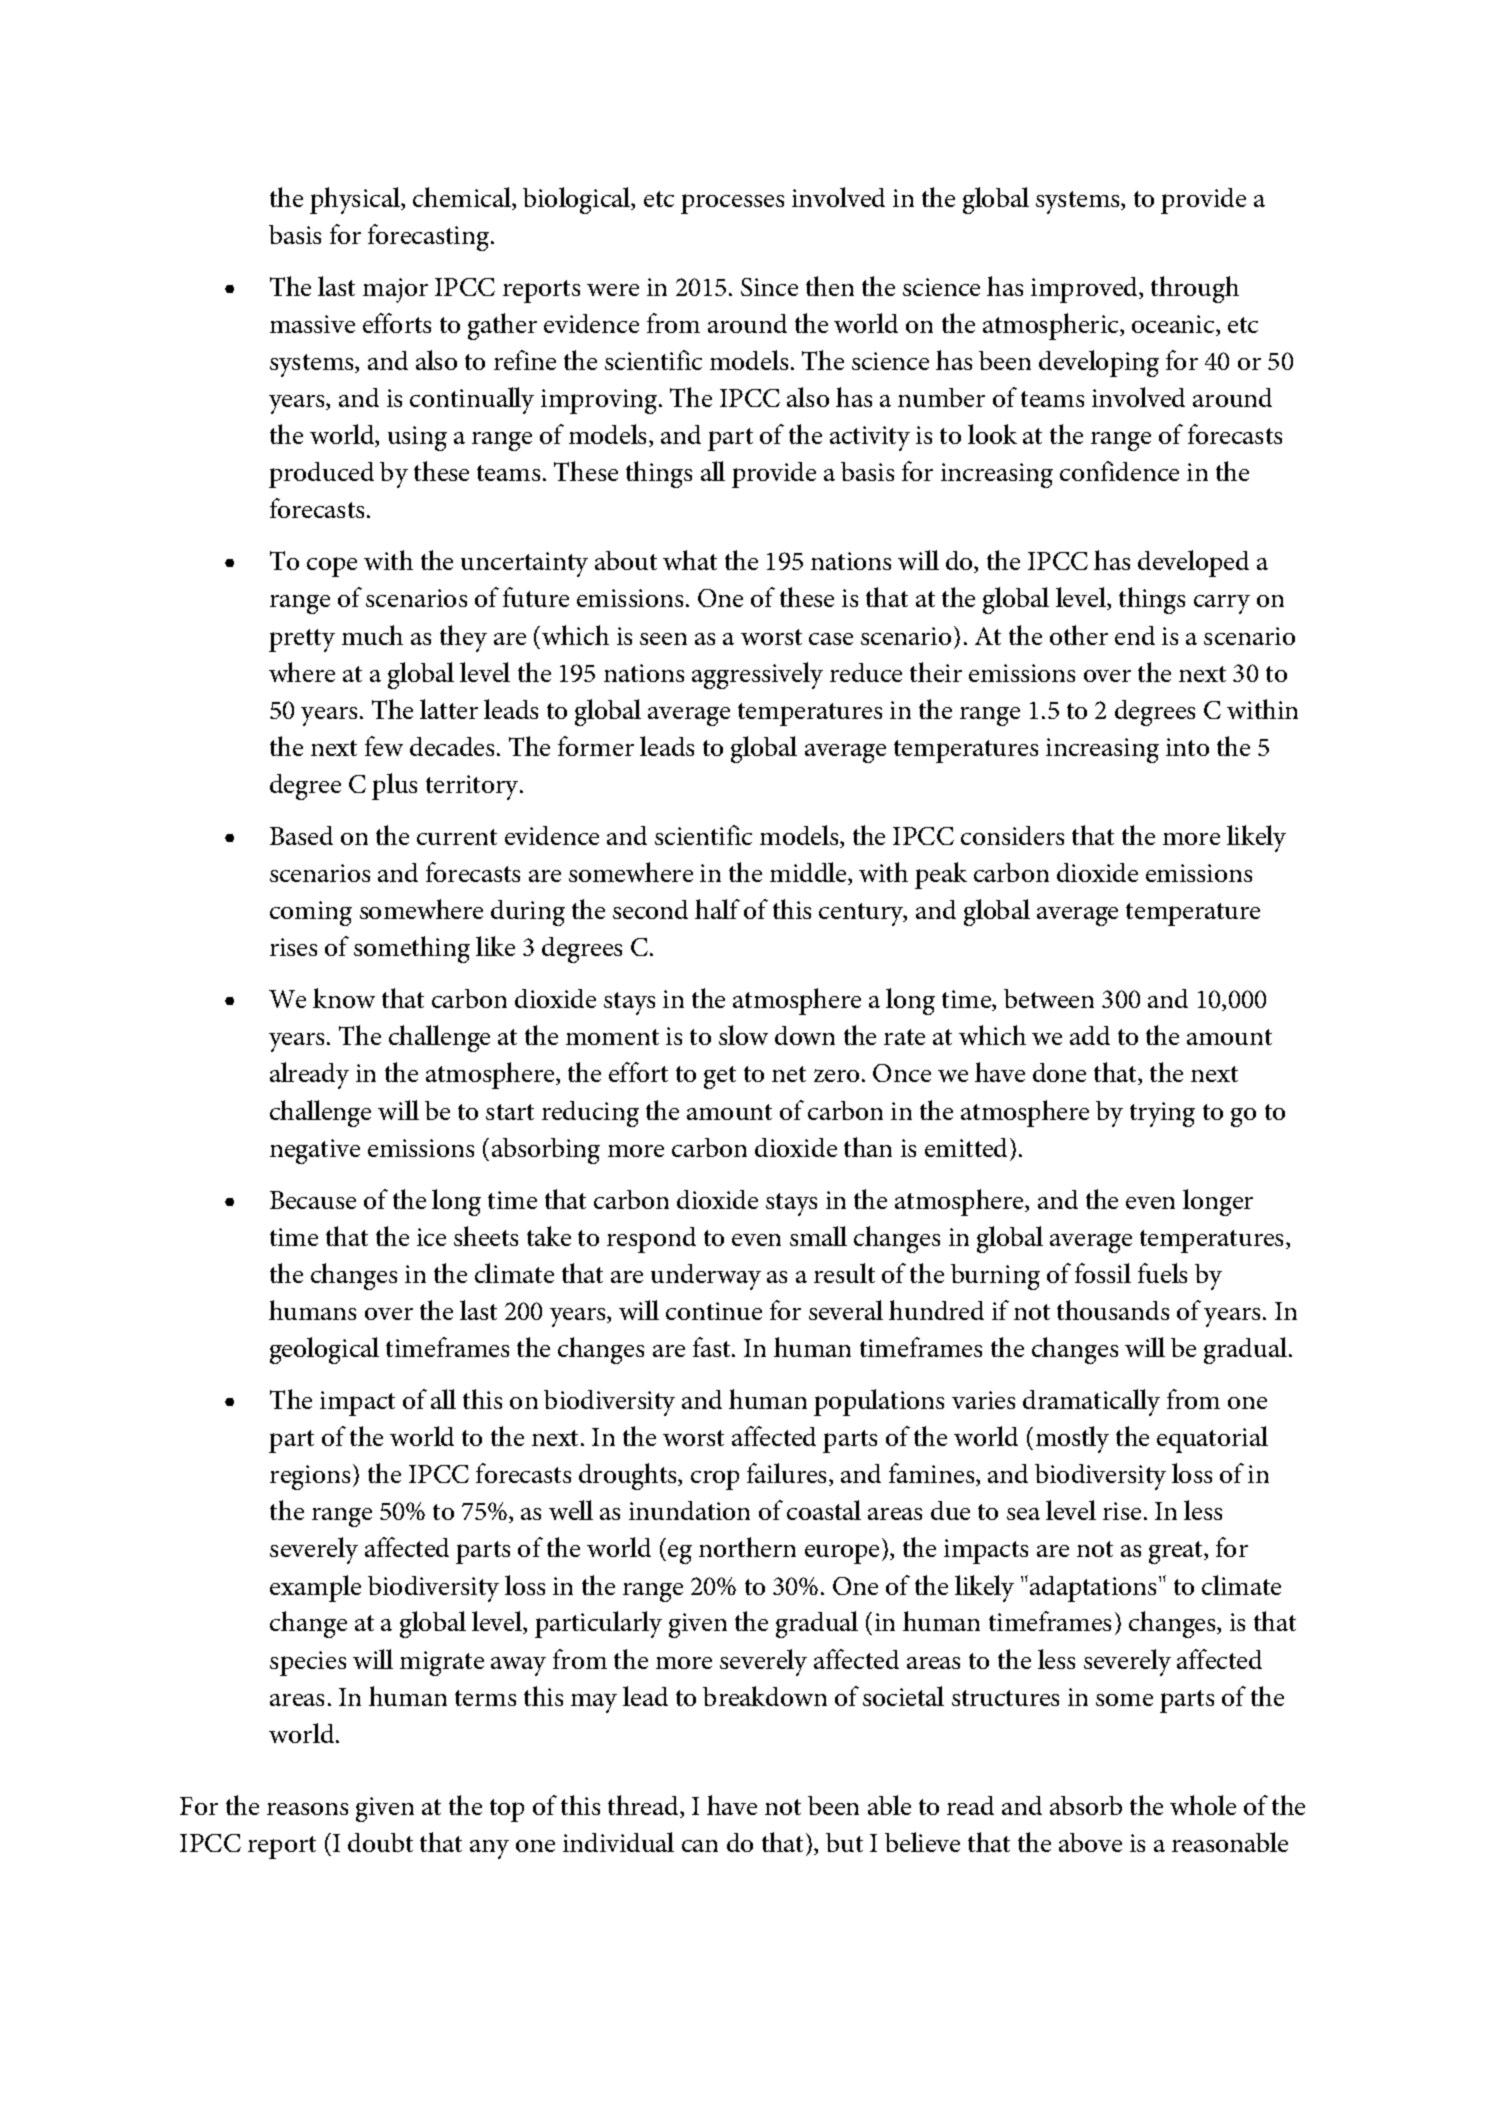 This document has height=2104, width=1488. I want to click on into, so click(1187, 747).
